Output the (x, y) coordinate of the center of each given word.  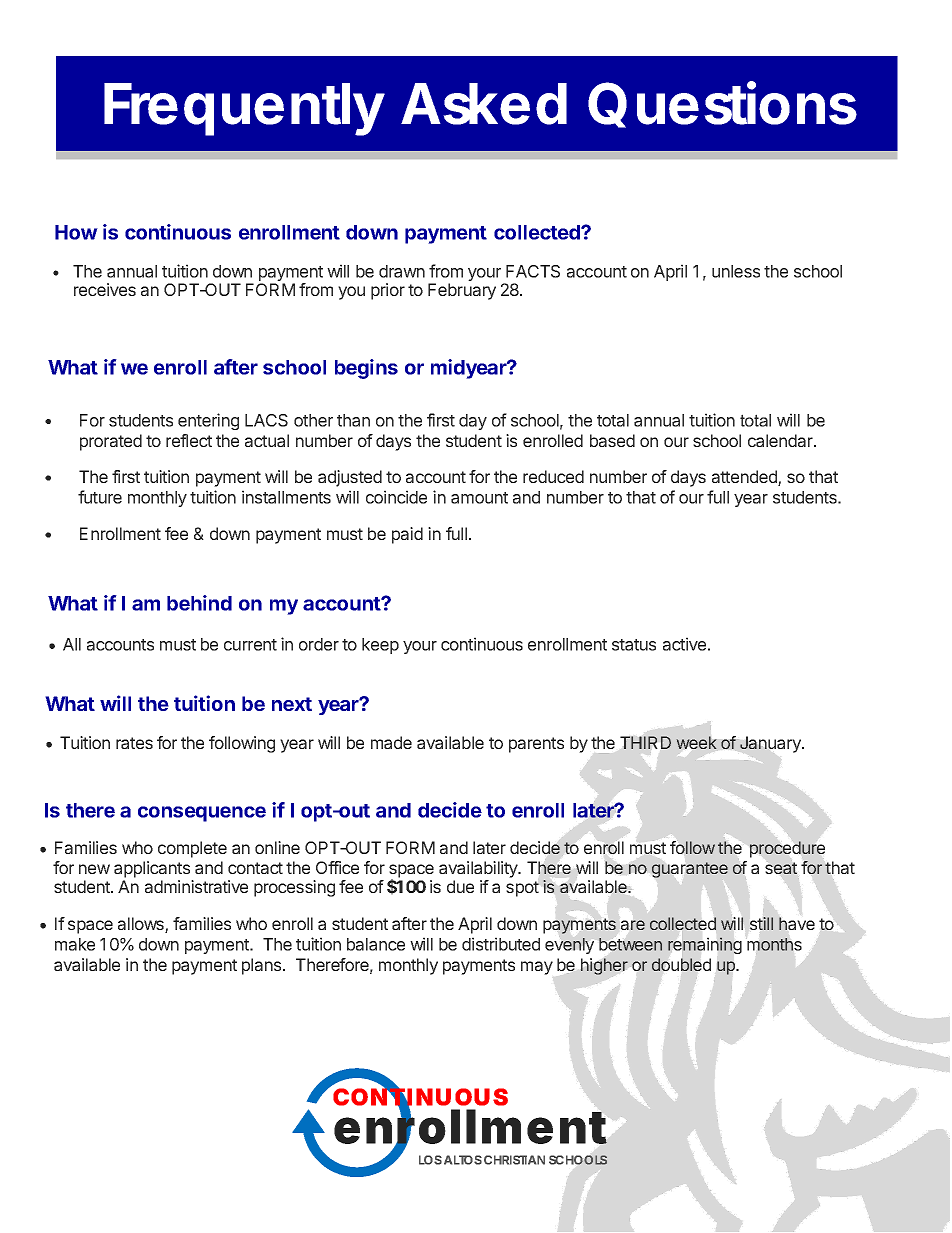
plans (263, 966)
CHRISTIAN (514, 1160)
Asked (484, 104)
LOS (430, 1160)
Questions (722, 104)
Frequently (244, 109)
